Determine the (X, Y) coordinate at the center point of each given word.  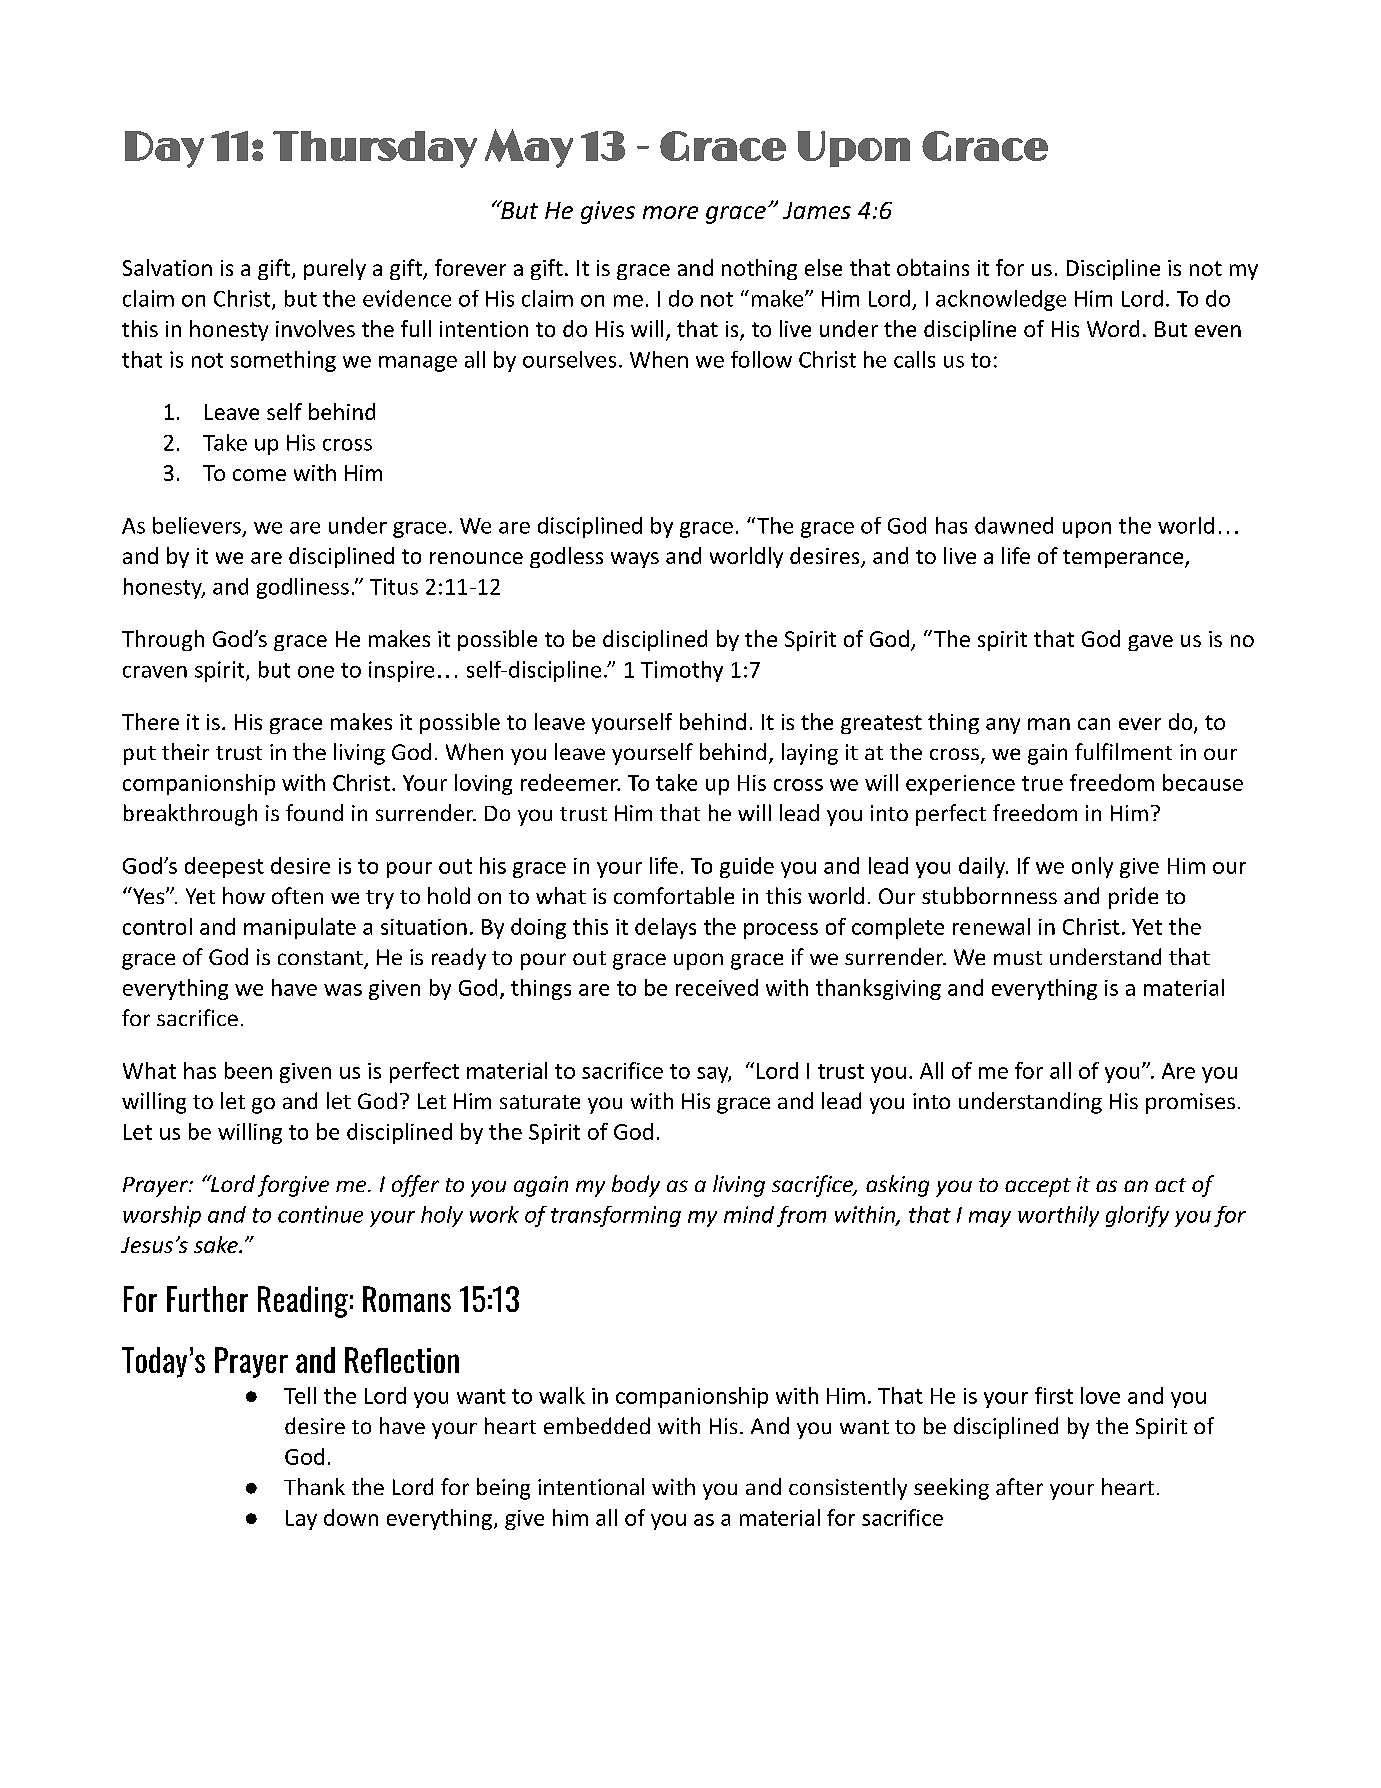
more (670, 212)
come (259, 475)
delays (665, 928)
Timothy (682, 671)
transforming (616, 1216)
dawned (1014, 525)
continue (320, 1214)
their (185, 751)
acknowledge (1001, 300)
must (1018, 958)
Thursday (375, 149)
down (351, 1517)
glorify (1137, 1216)
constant (321, 959)
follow (761, 359)
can (1094, 724)
